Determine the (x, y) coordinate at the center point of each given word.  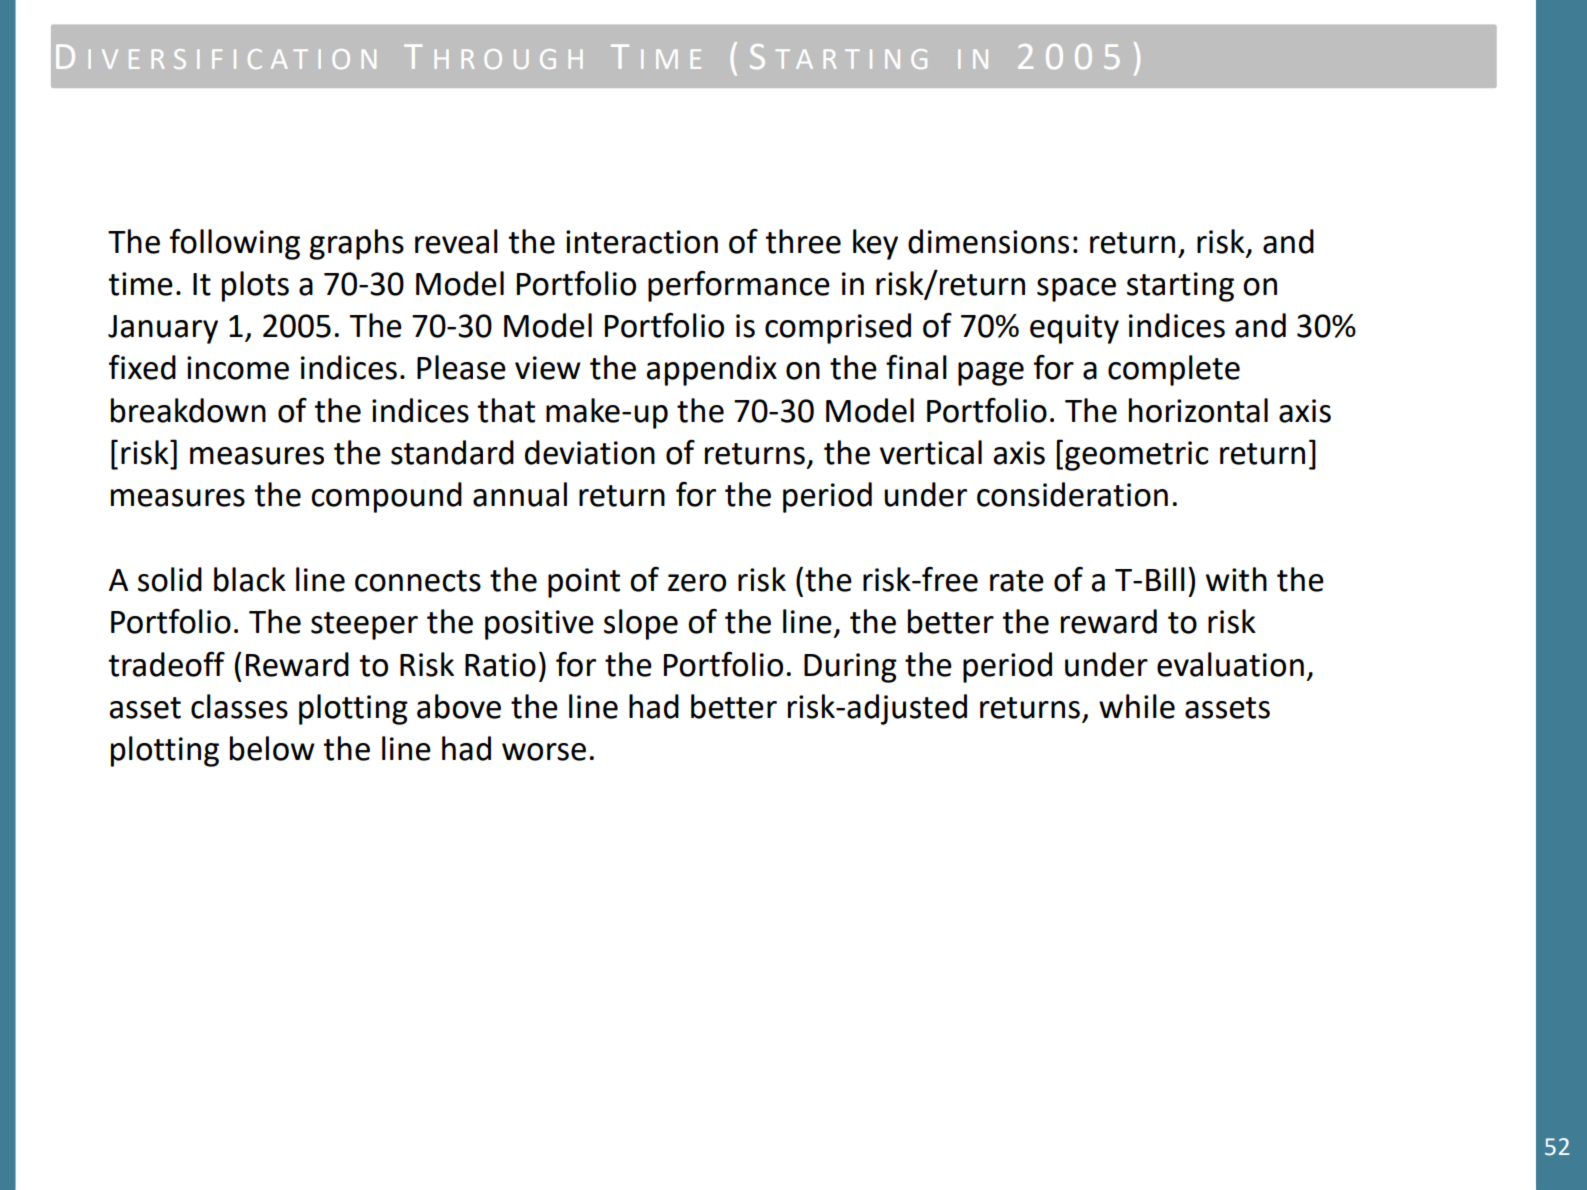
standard (452, 452)
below (272, 748)
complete (1174, 370)
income (238, 368)
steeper (364, 626)
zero (697, 583)
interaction (642, 242)
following (235, 244)
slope (641, 624)
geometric (1136, 456)
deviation (590, 452)
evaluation (1230, 664)
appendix (711, 370)
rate (1017, 581)
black (250, 579)
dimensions (988, 241)
